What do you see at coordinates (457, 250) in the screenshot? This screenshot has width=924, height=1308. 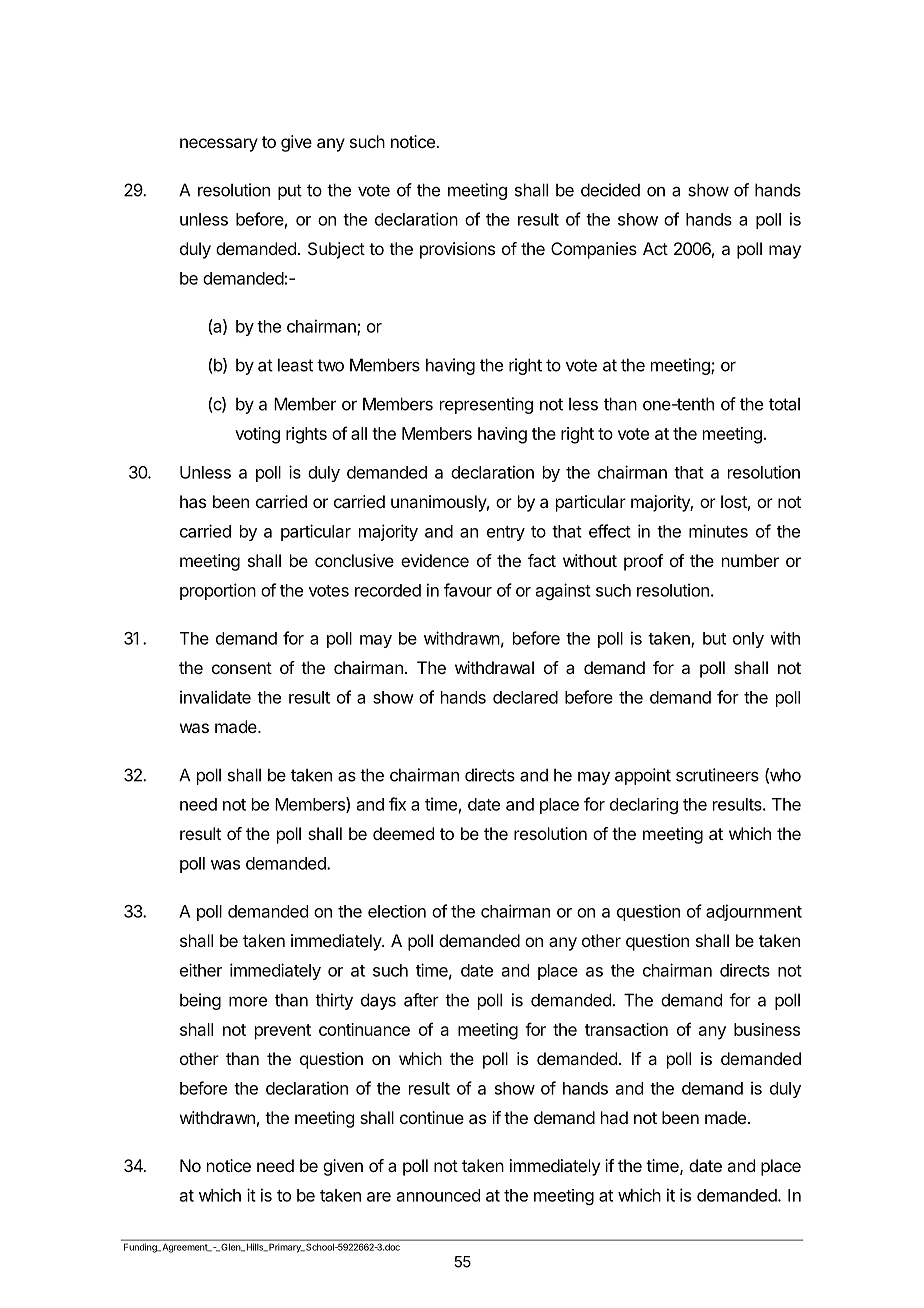 I see `provisions` at bounding box center [457, 250].
